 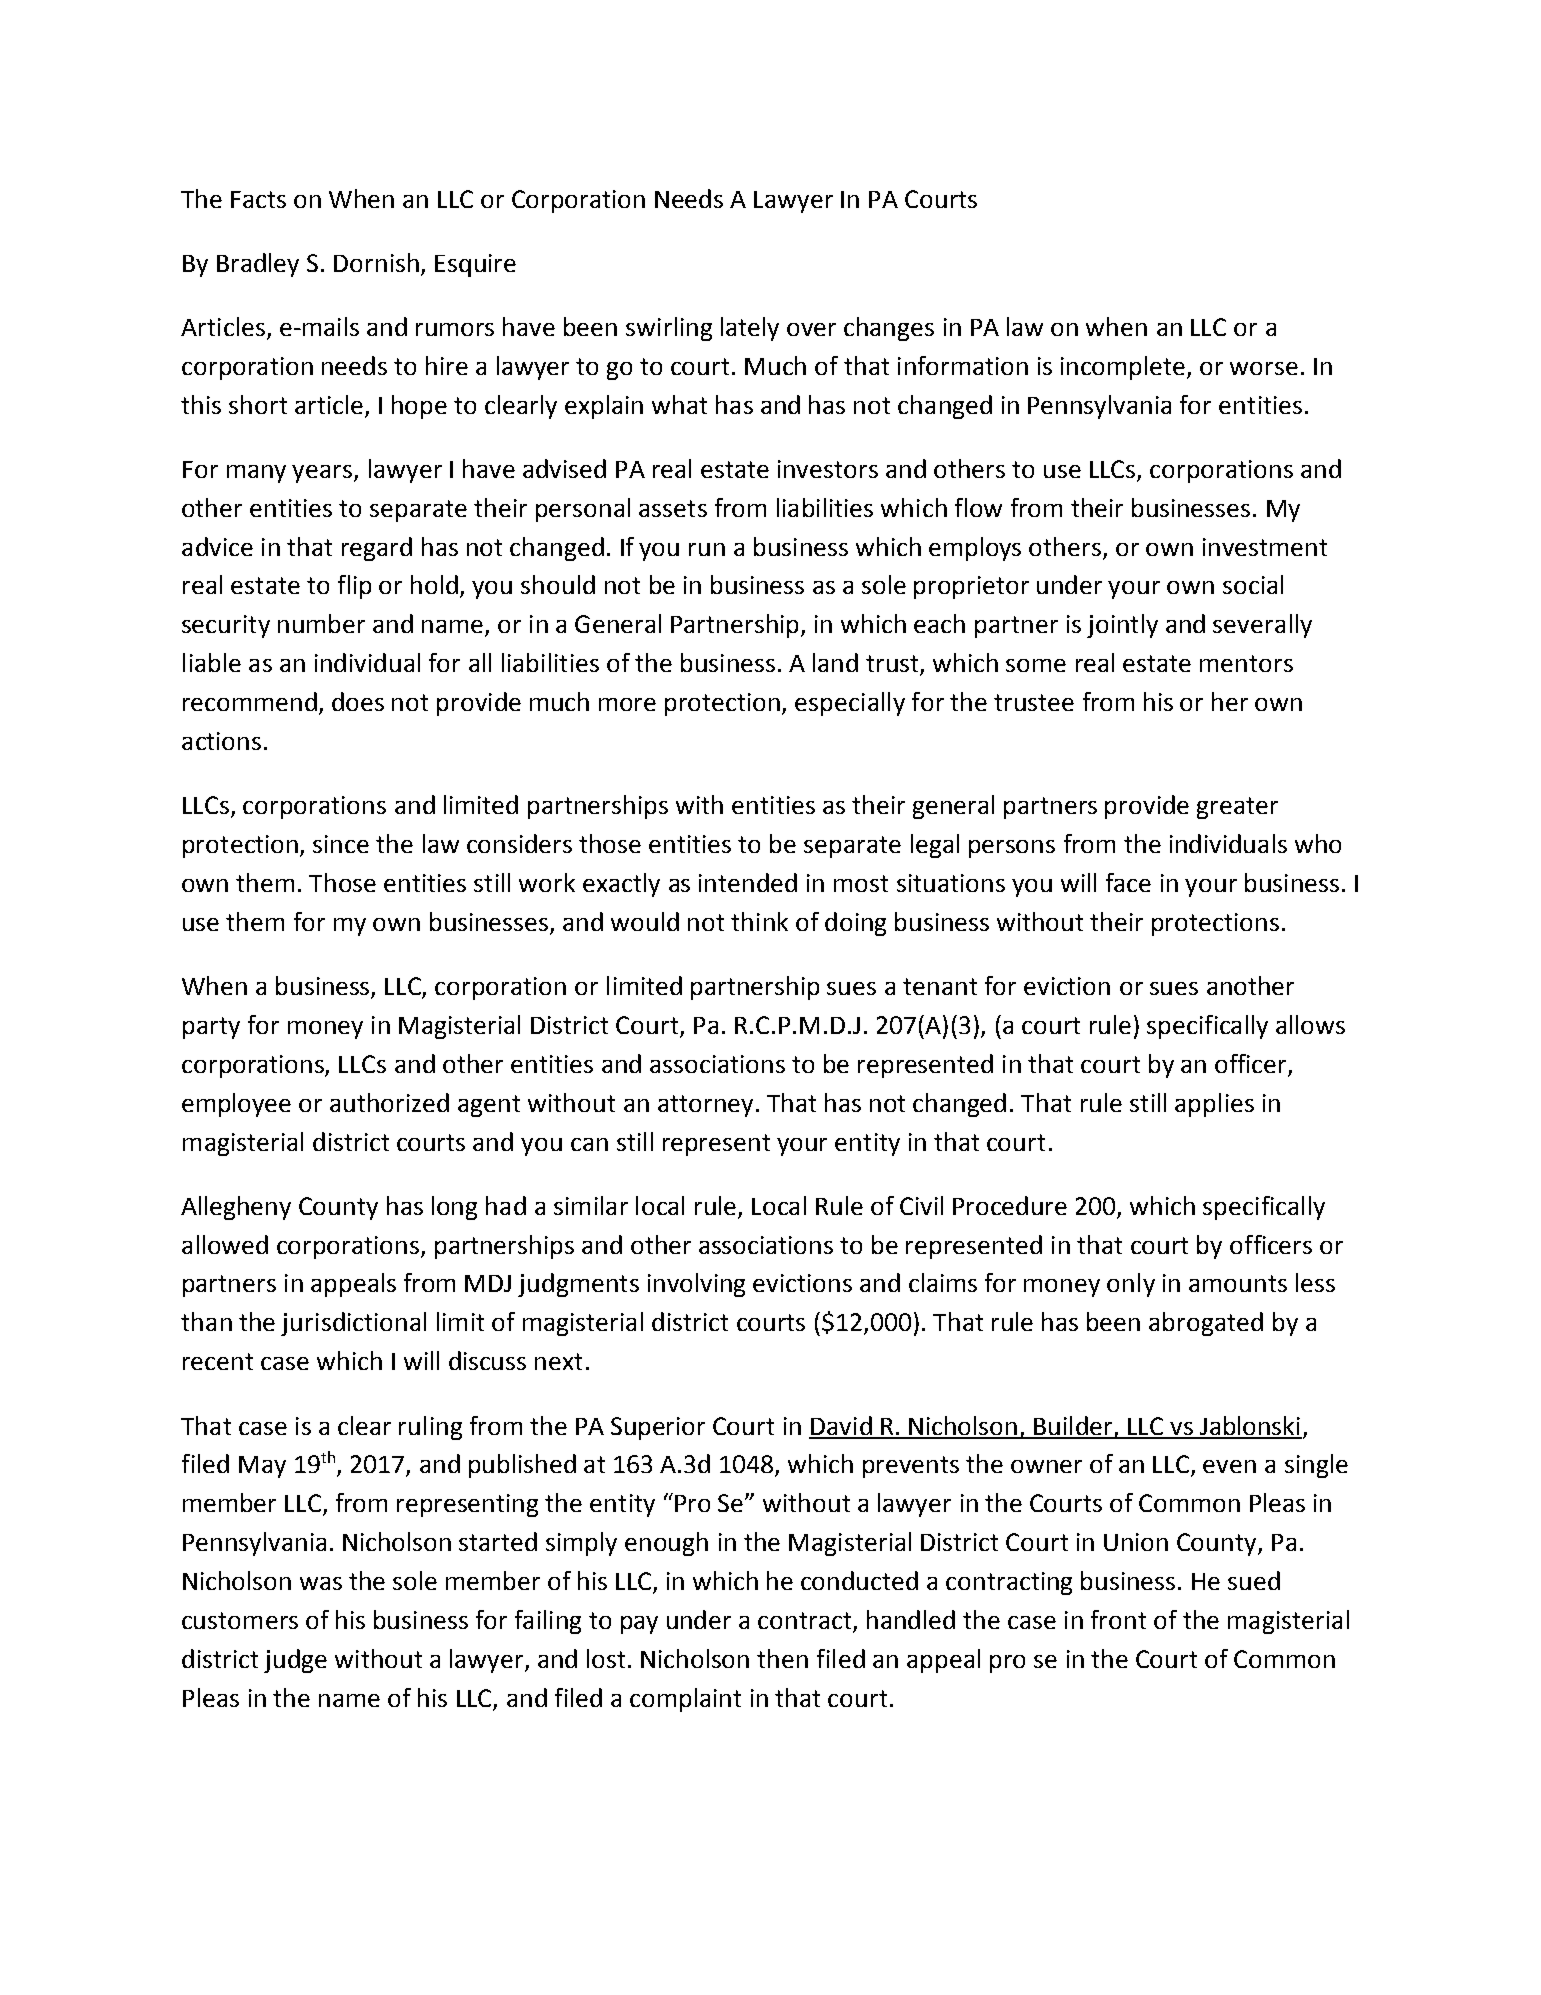 I want to click on Dornish, so click(x=376, y=262).
